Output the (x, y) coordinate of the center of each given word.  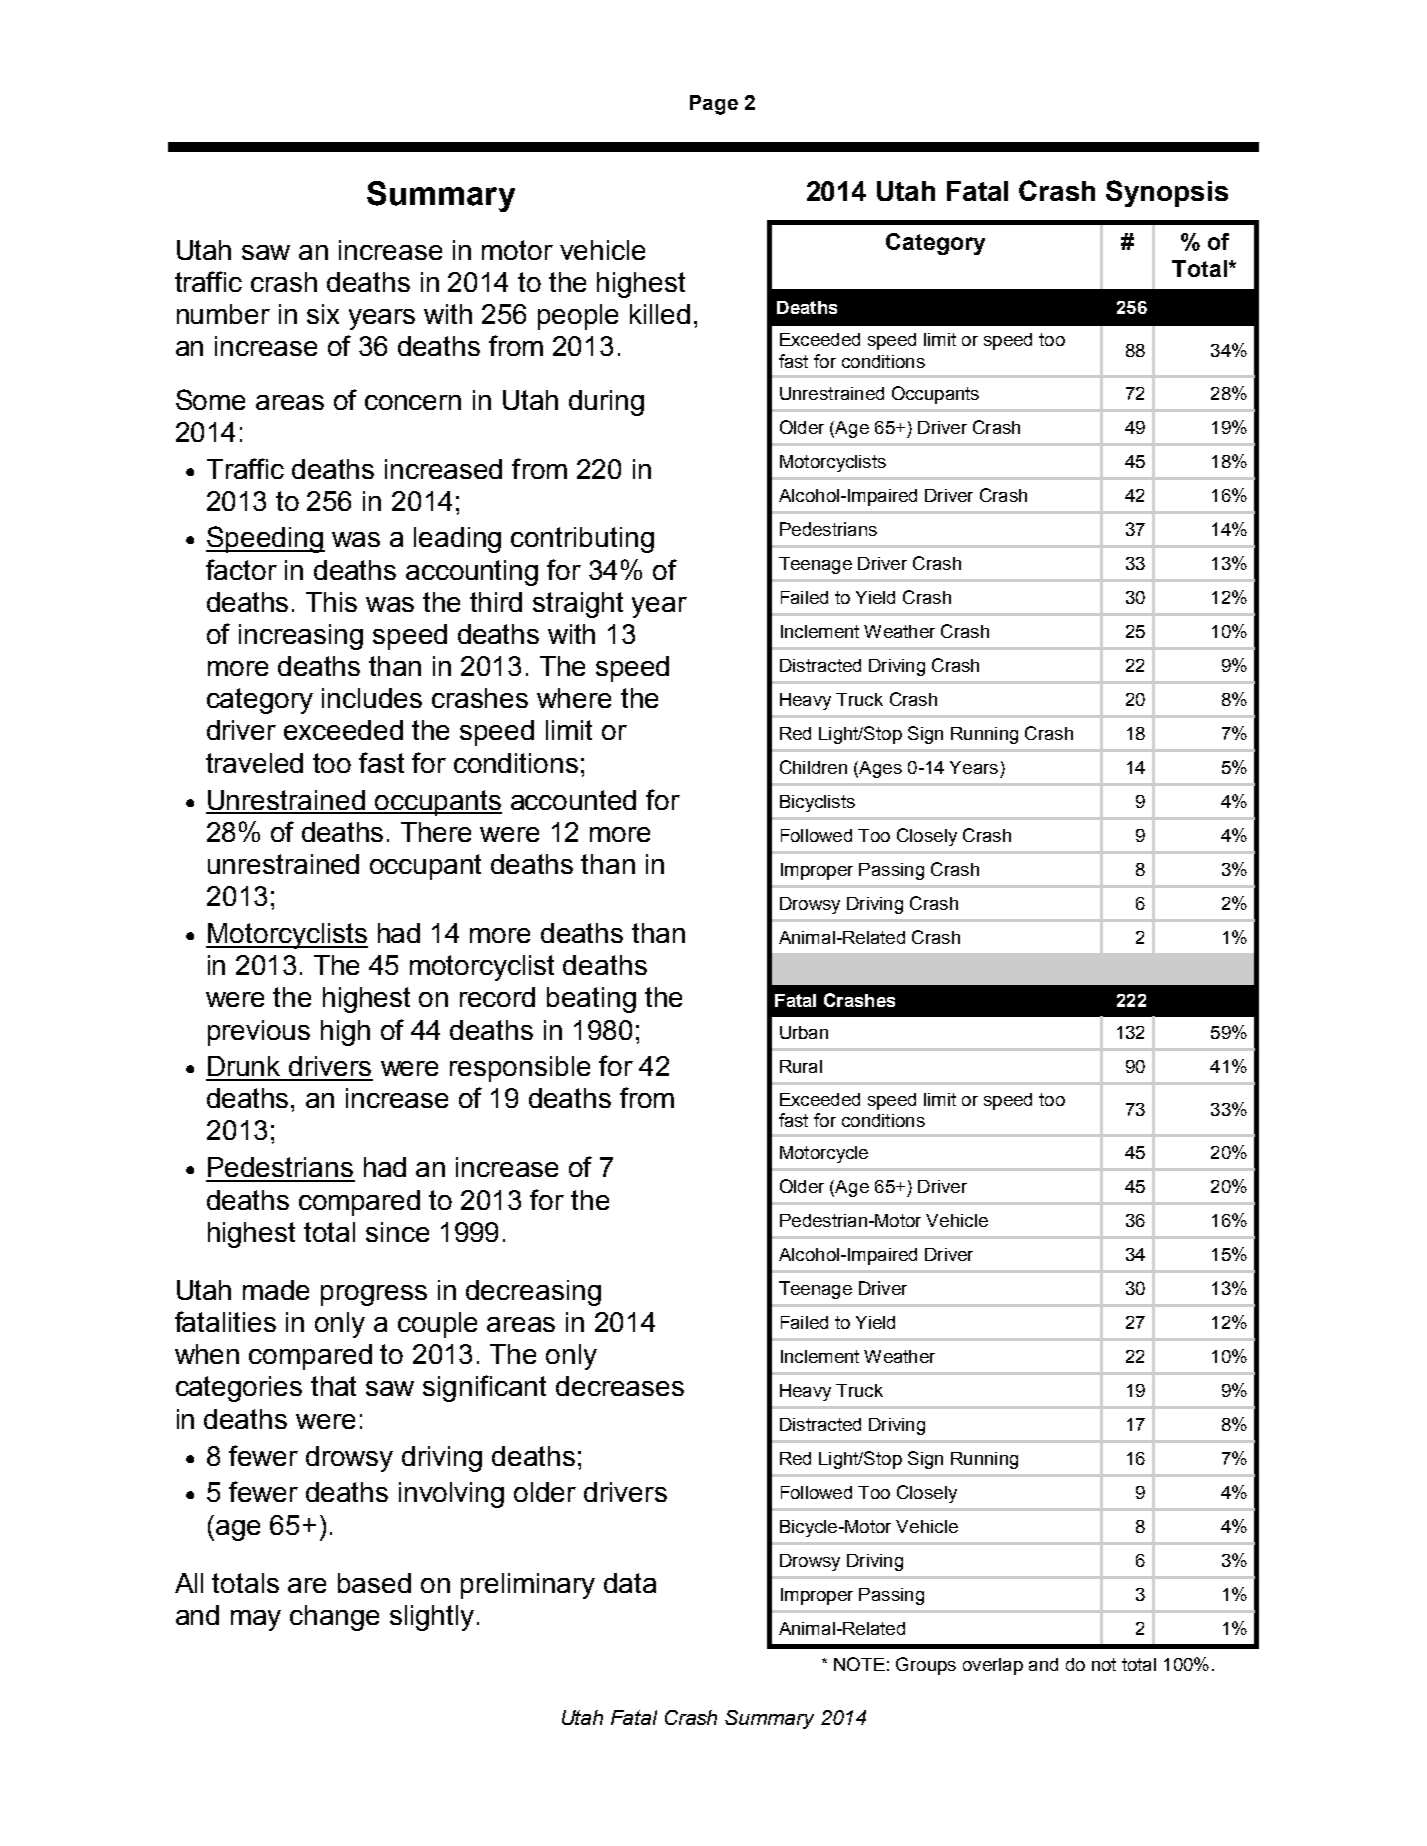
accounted (573, 800)
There (436, 832)
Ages (879, 769)
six (323, 314)
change (334, 1618)
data (630, 1583)
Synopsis (1167, 193)
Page (714, 105)
